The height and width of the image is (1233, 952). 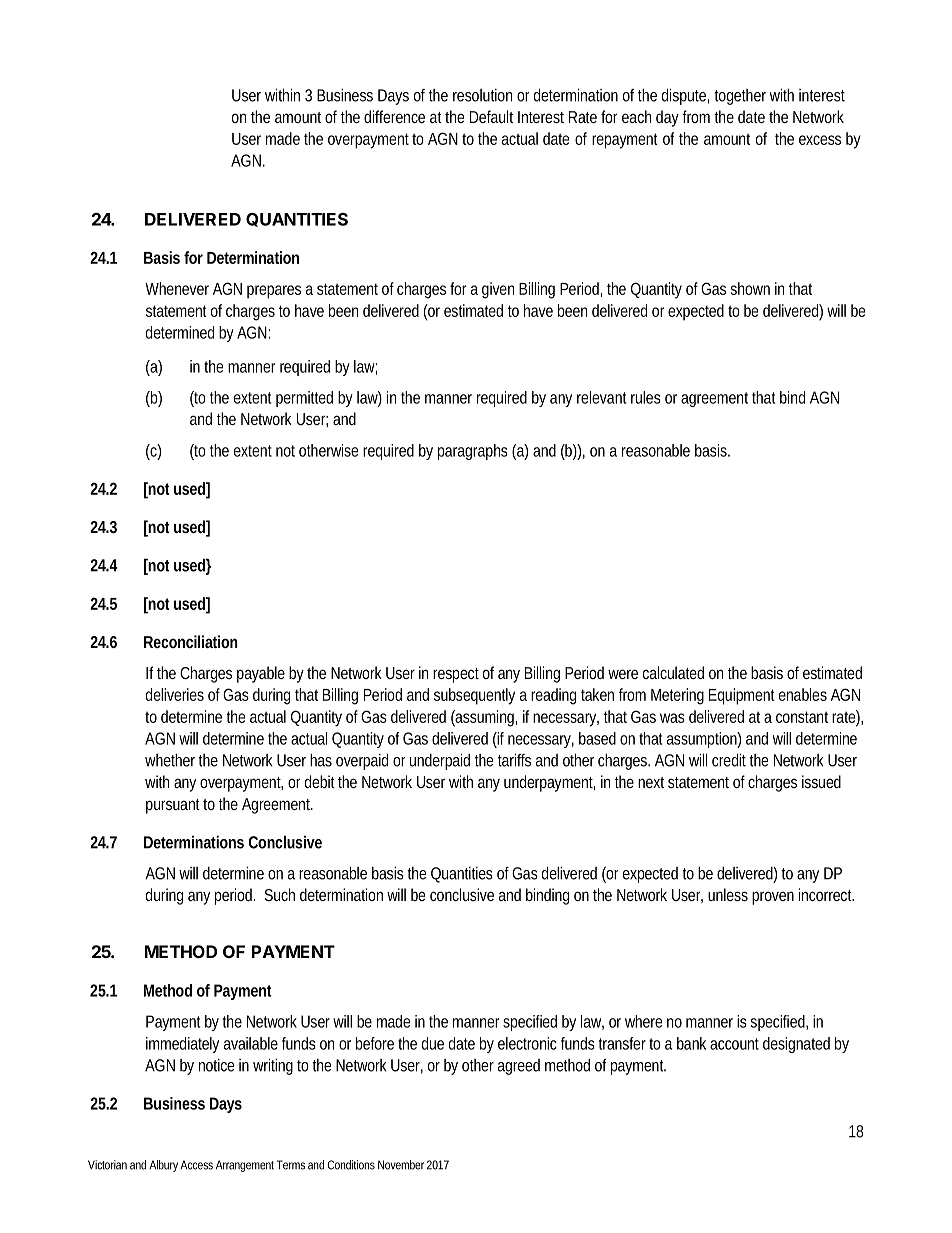 What do you see at coordinates (394, 116) in the image?
I see `difference` at bounding box center [394, 116].
